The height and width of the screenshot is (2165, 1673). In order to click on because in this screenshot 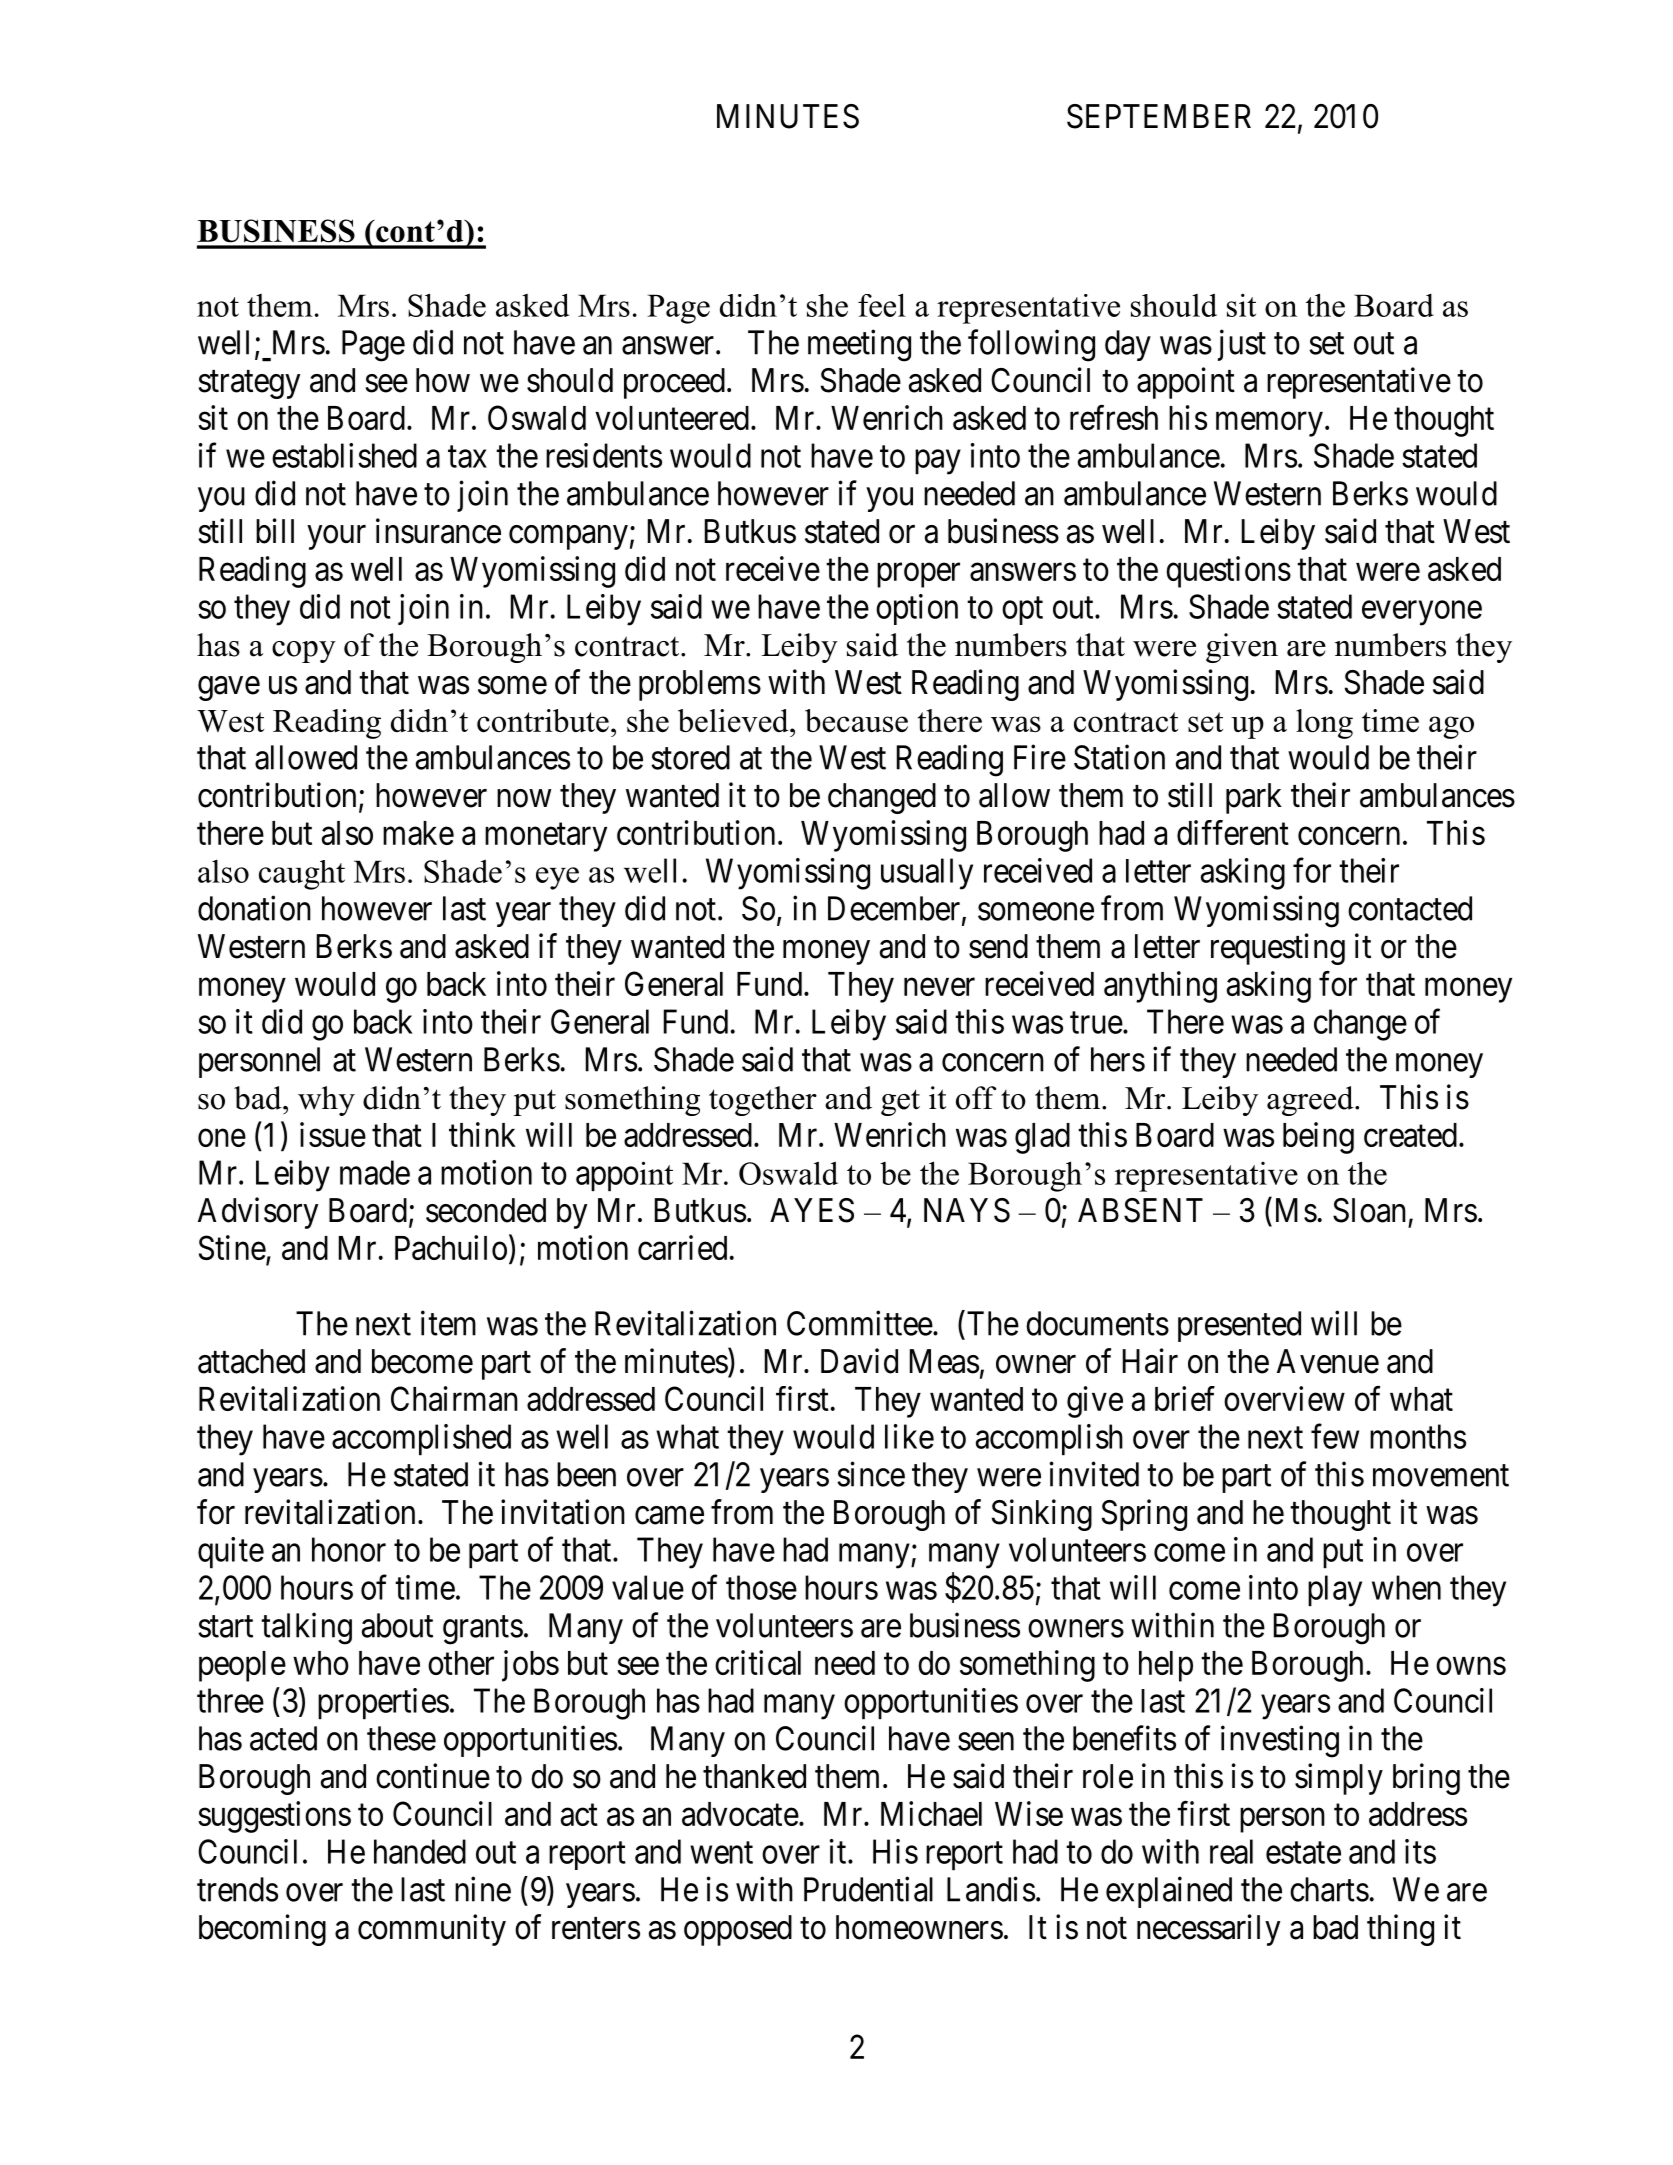, I will do `click(856, 720)`.
